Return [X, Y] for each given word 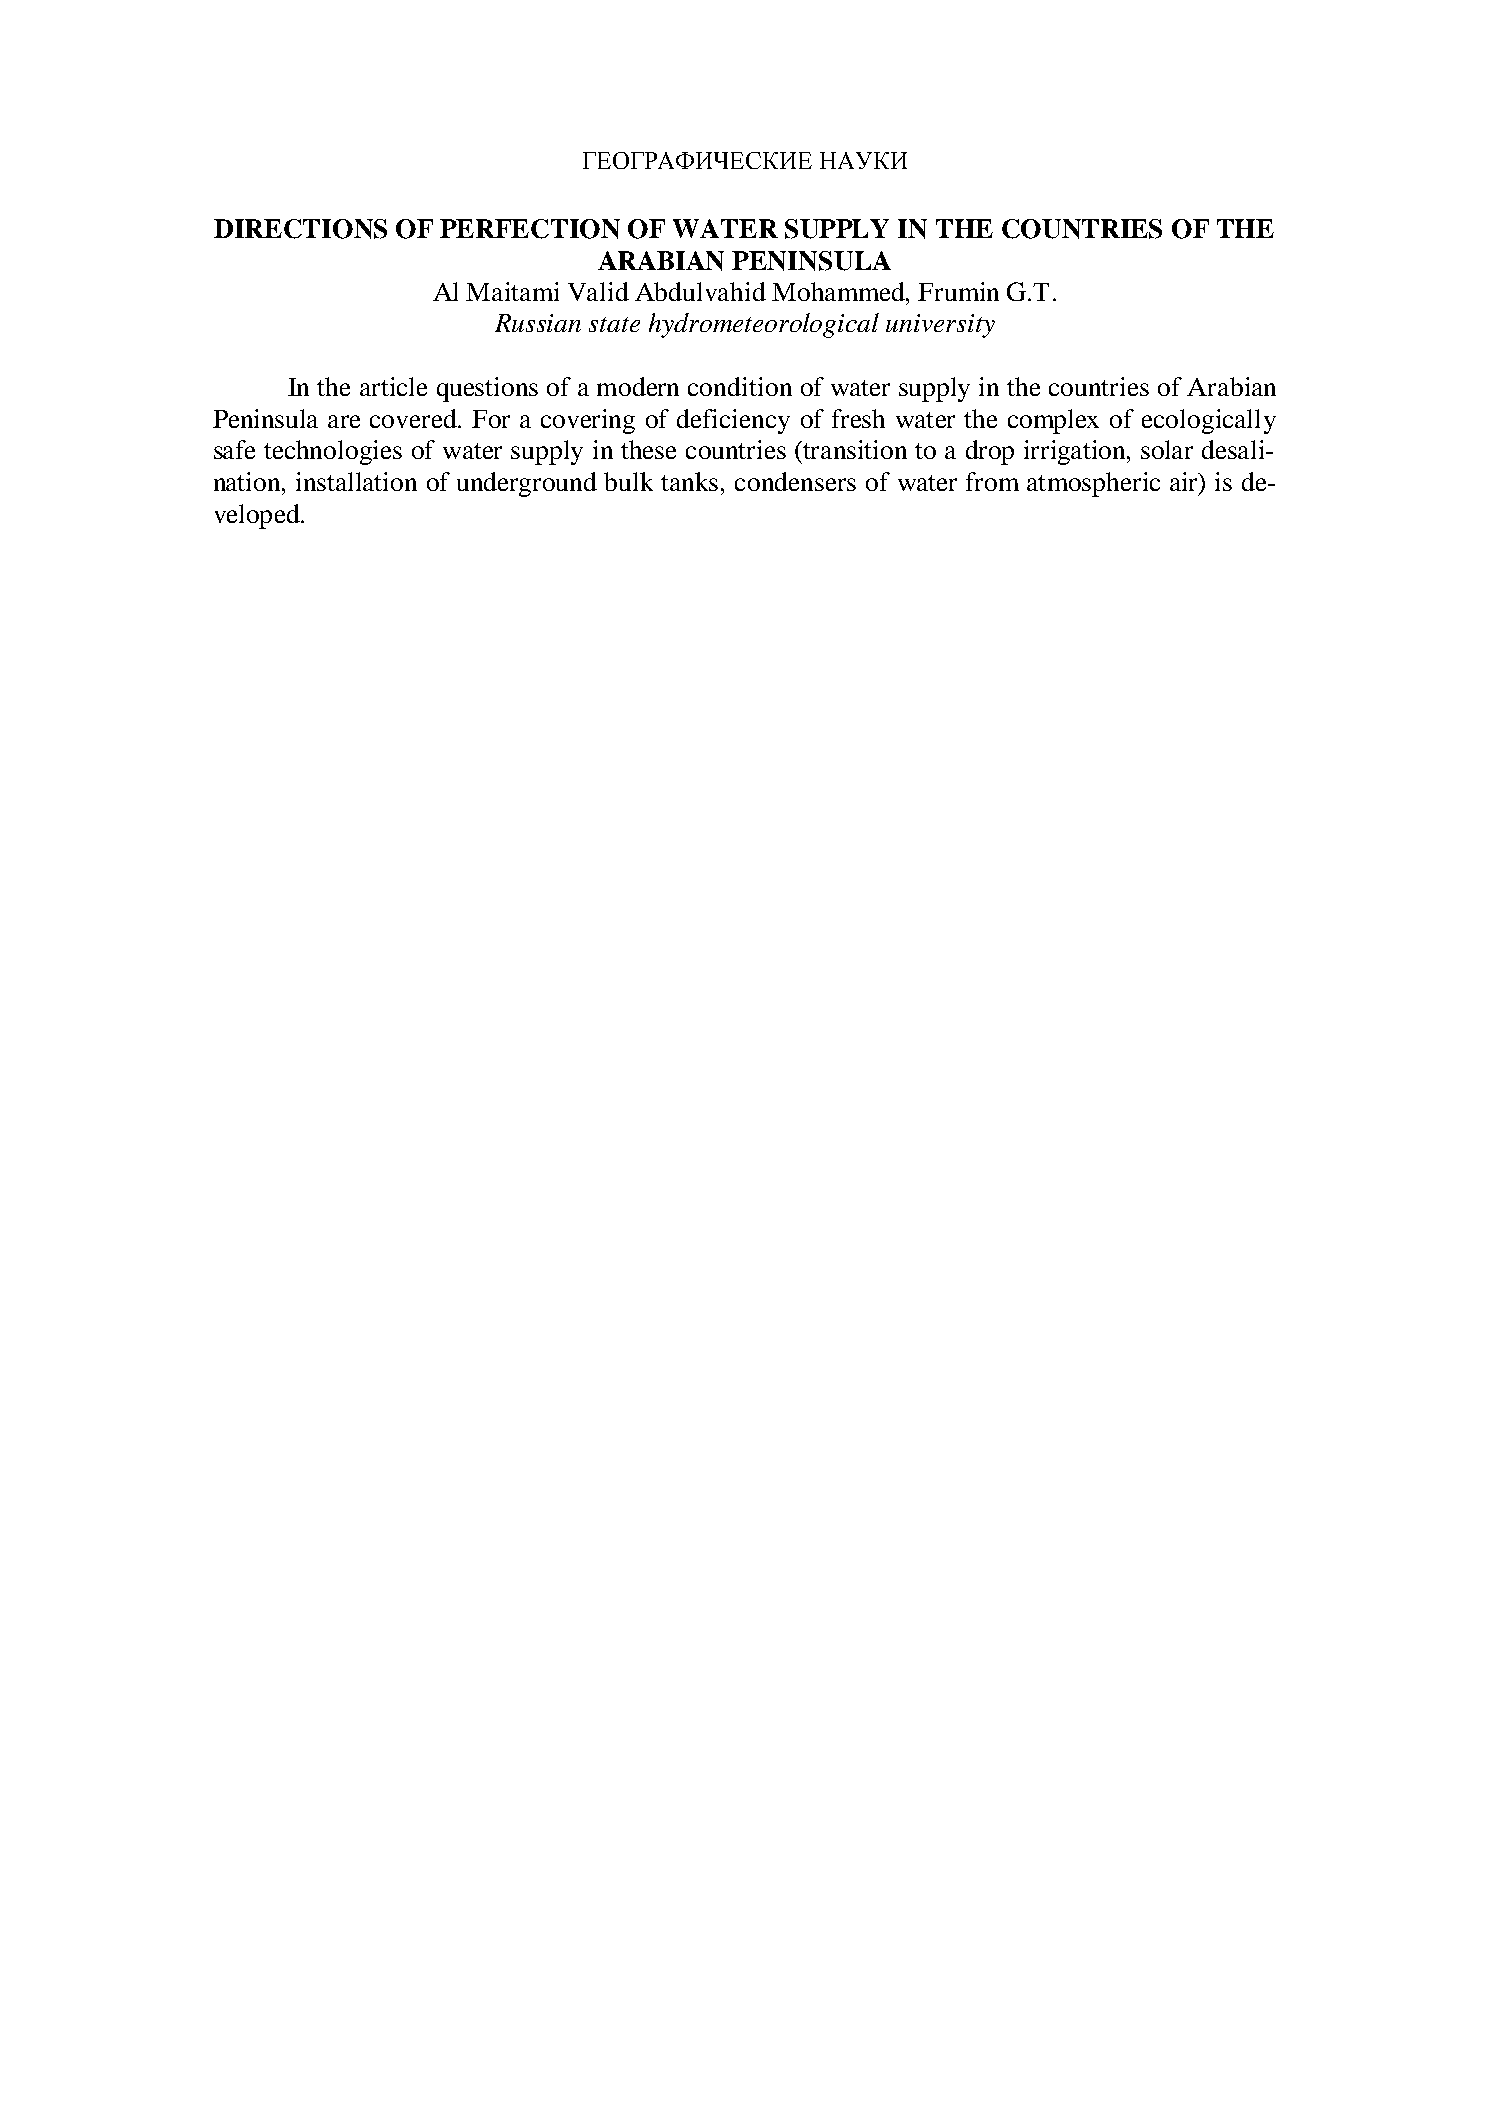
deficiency [733, 421]
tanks [689, 481]
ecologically [1209, 421]
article [393, 386]
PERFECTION [530, 229]
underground [527, 484]
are [344, 421]
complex [1053, 421]
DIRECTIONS [300, 229]
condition [740, 386]
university [940, 326]
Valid [598, 291]
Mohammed [839, 291]
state [614, 324]
